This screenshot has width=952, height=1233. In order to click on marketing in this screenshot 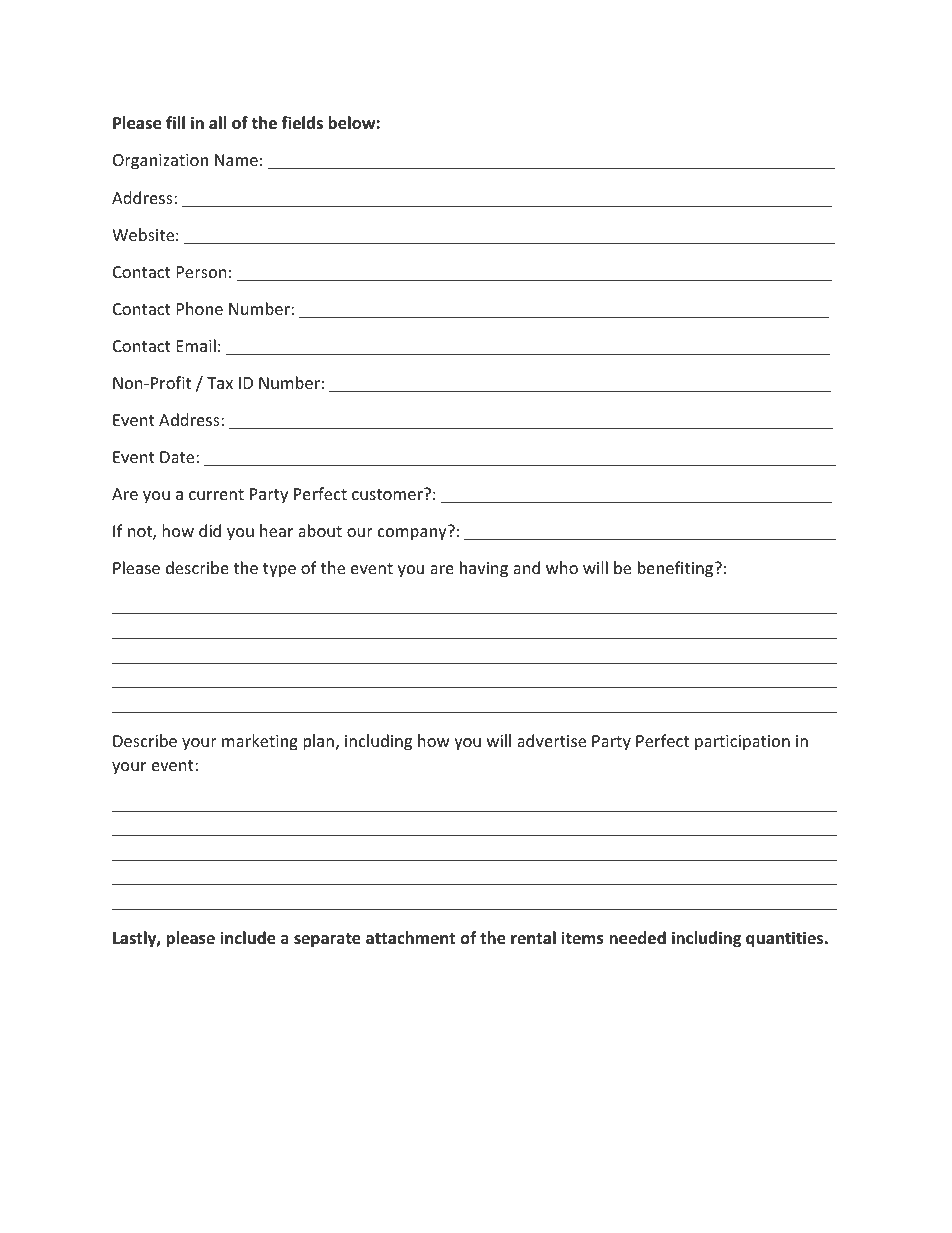, I will do `click(260, 742)`.
